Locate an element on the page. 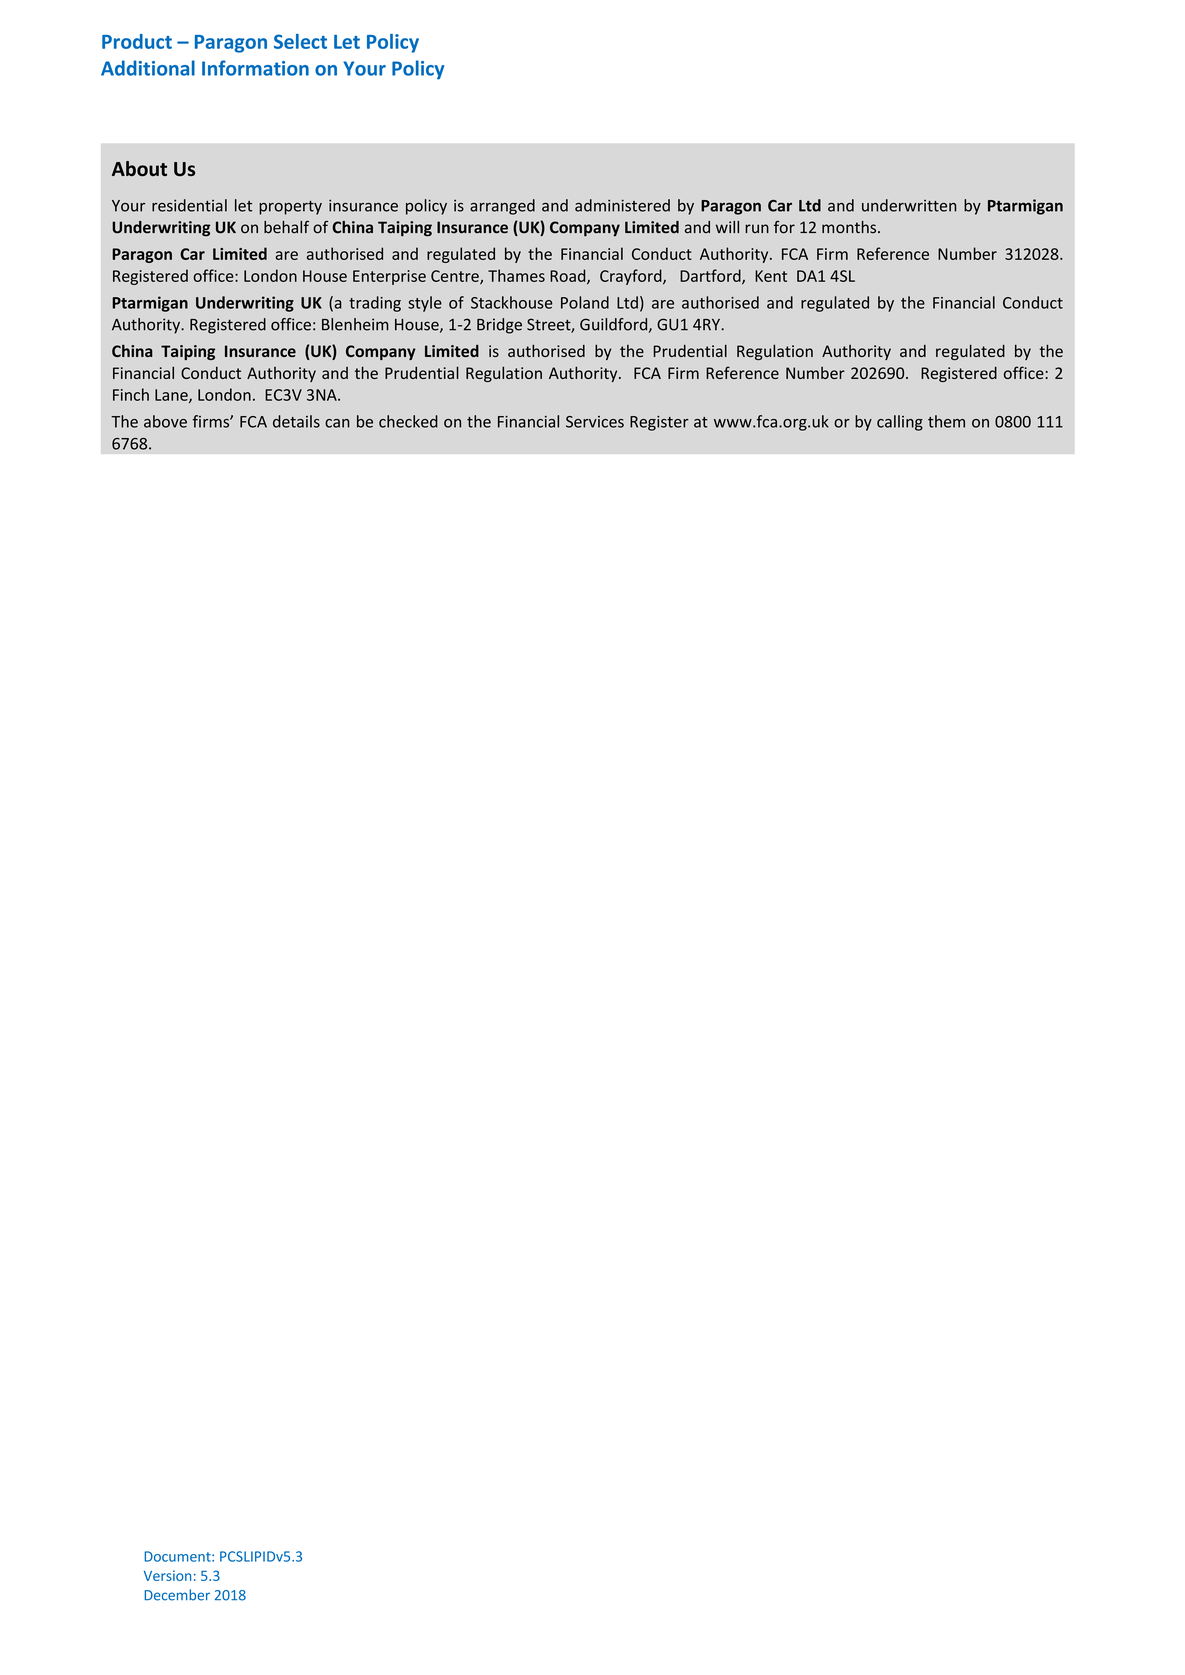 The width and height of the page is (1185, 1675). calling is located at coordinates (900, 423).
